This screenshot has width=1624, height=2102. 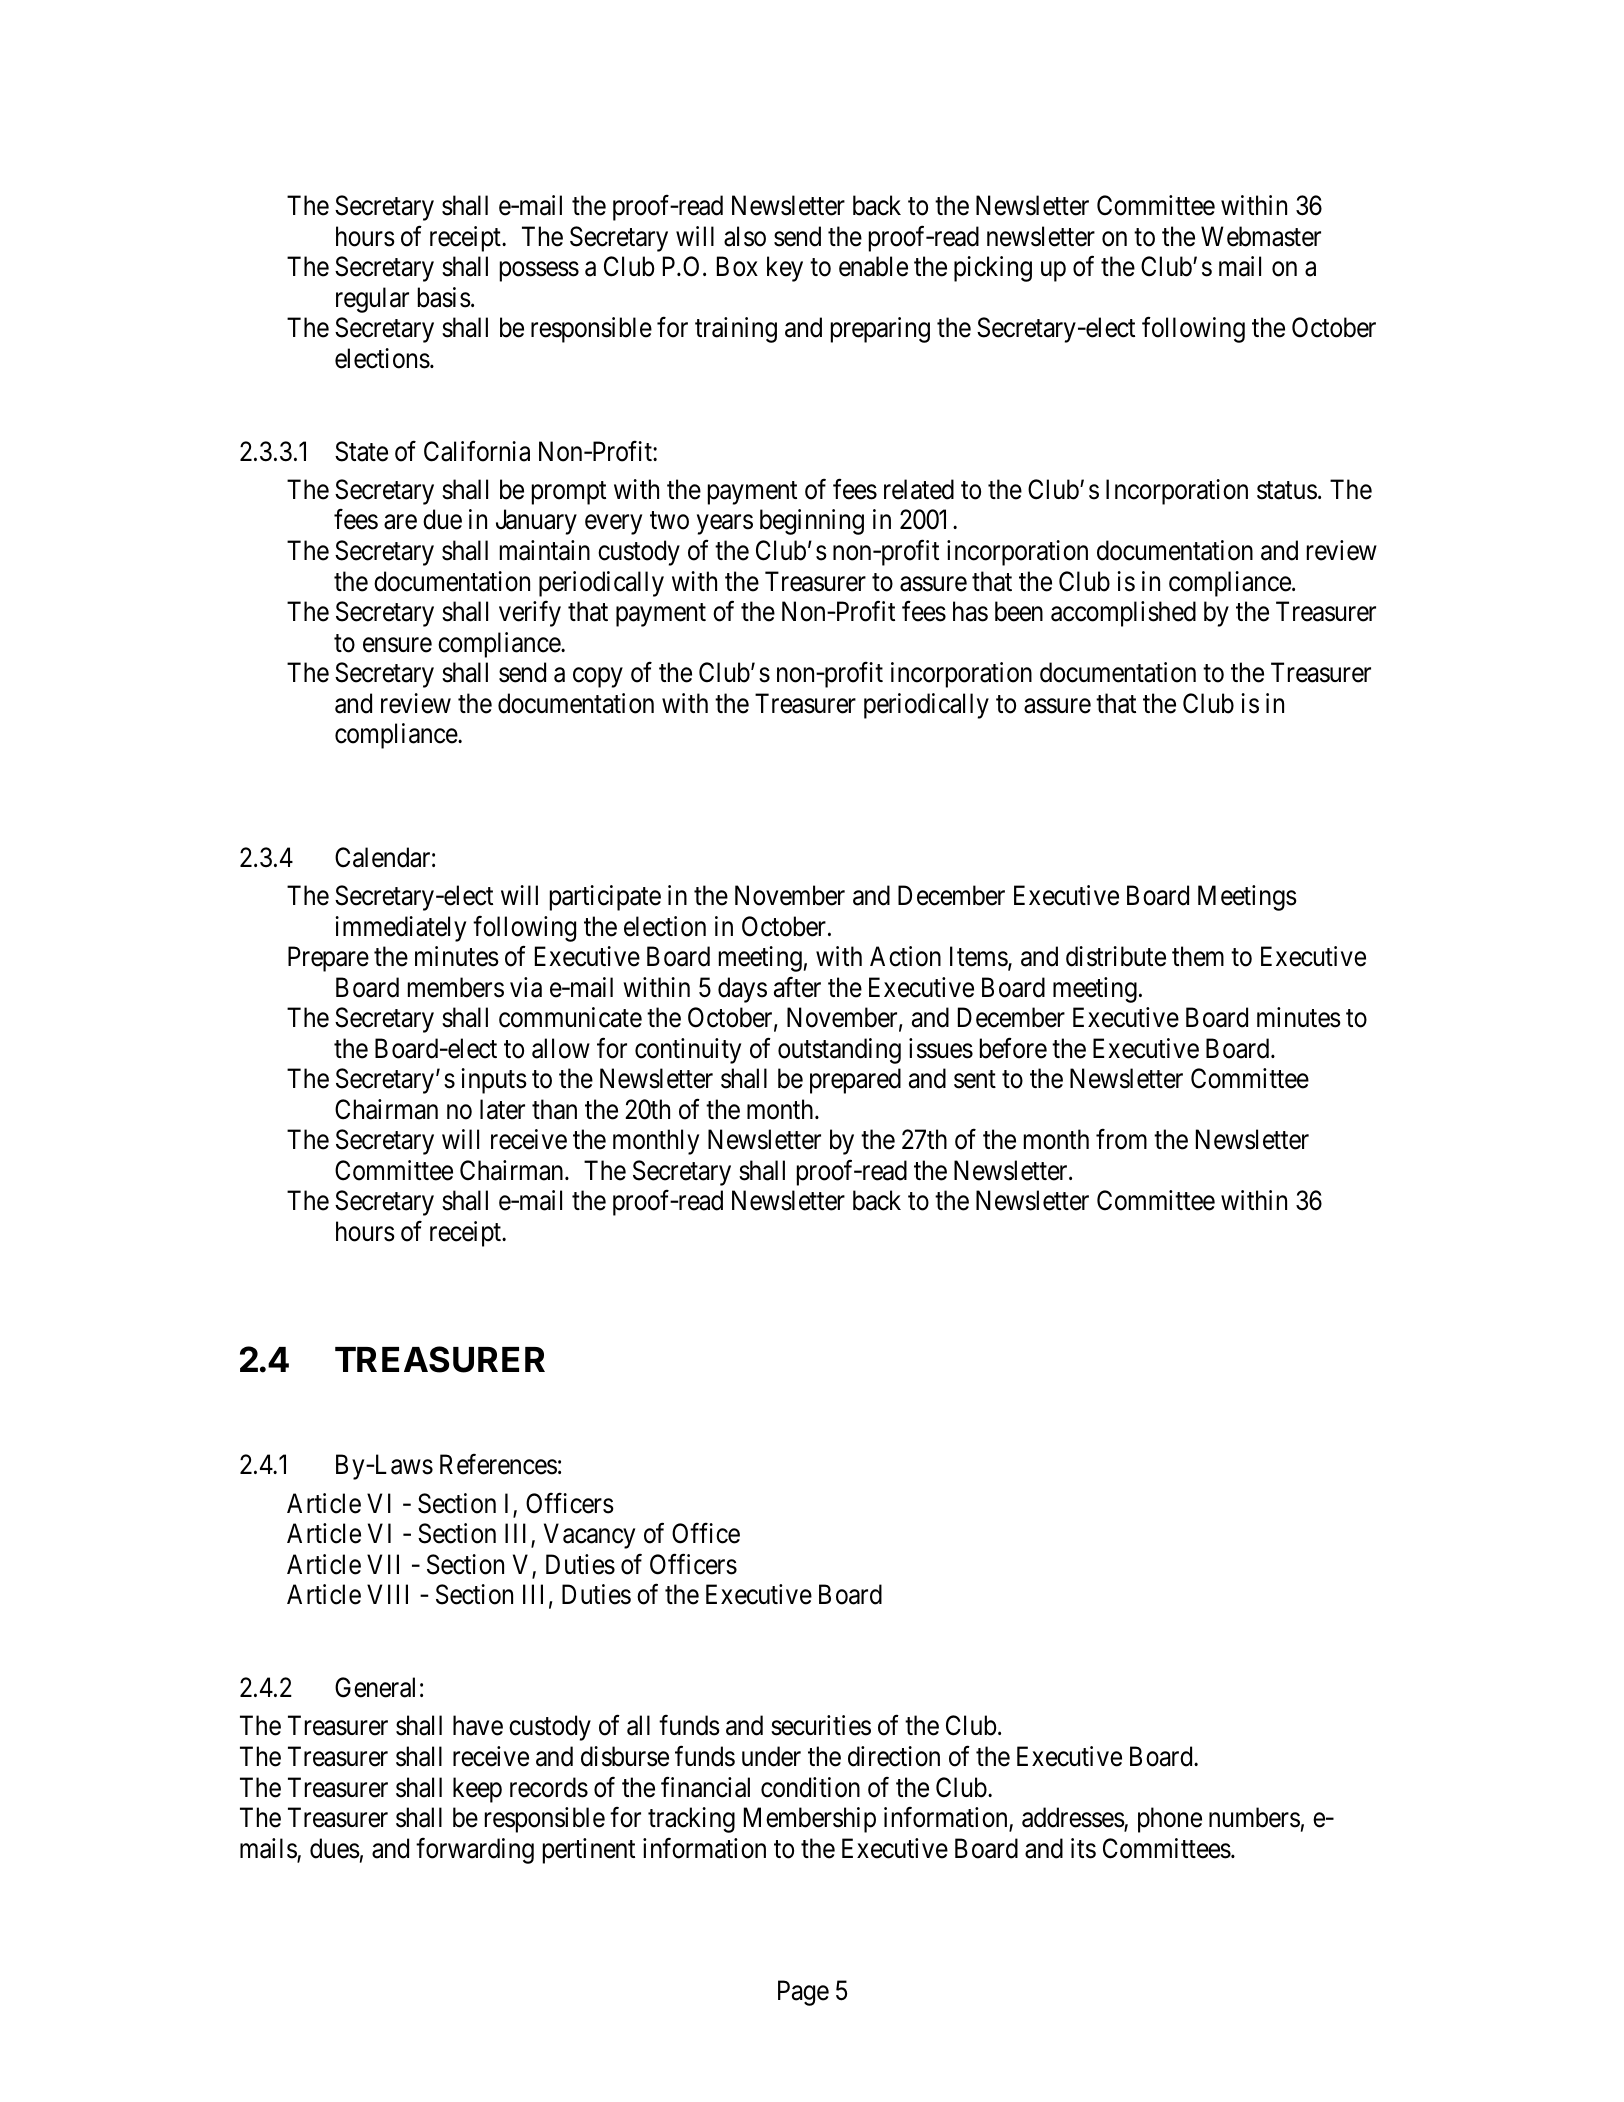 I want to click on Page, so click(x=803, y=1993).
